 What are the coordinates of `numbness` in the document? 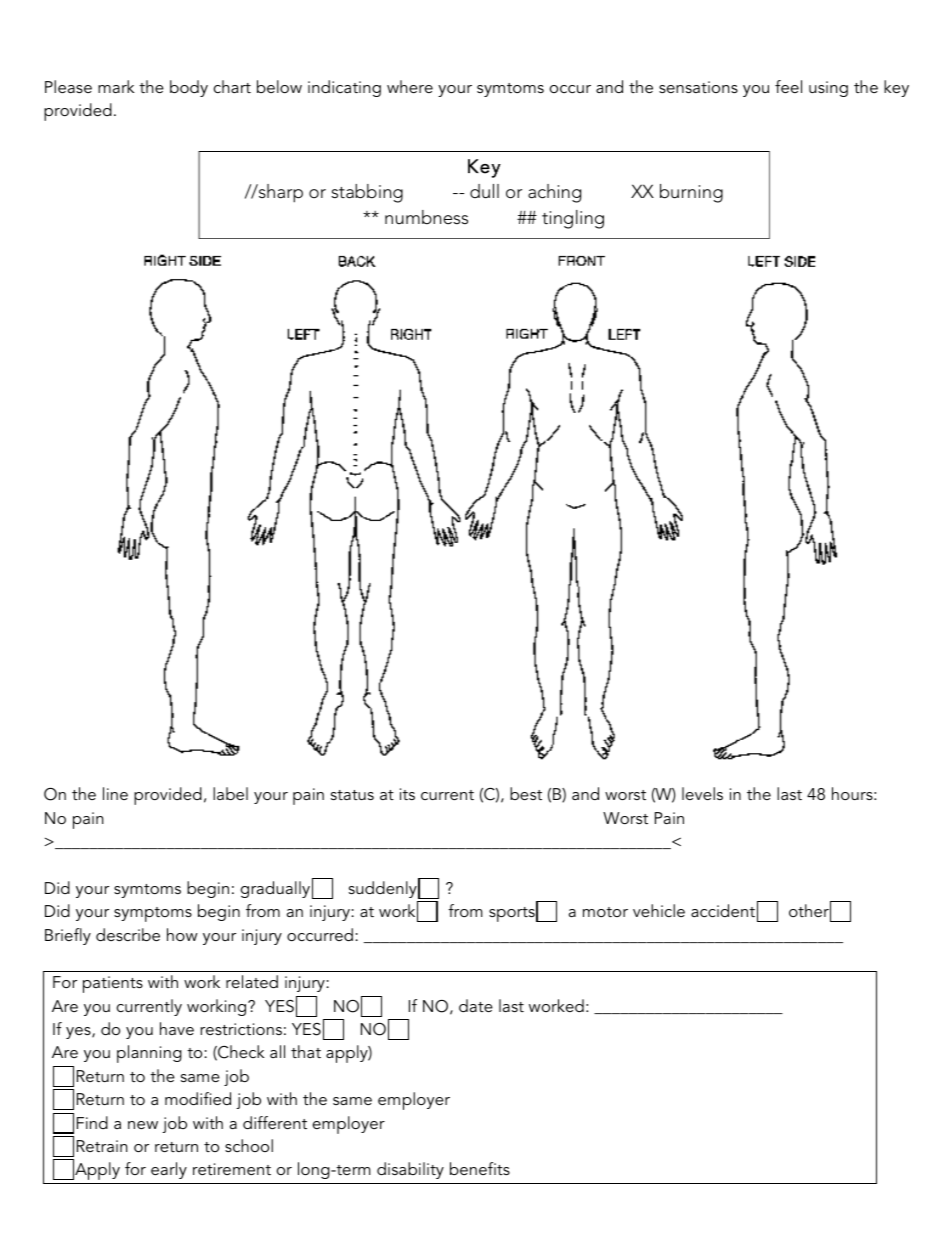 It's located at (426, 217).
